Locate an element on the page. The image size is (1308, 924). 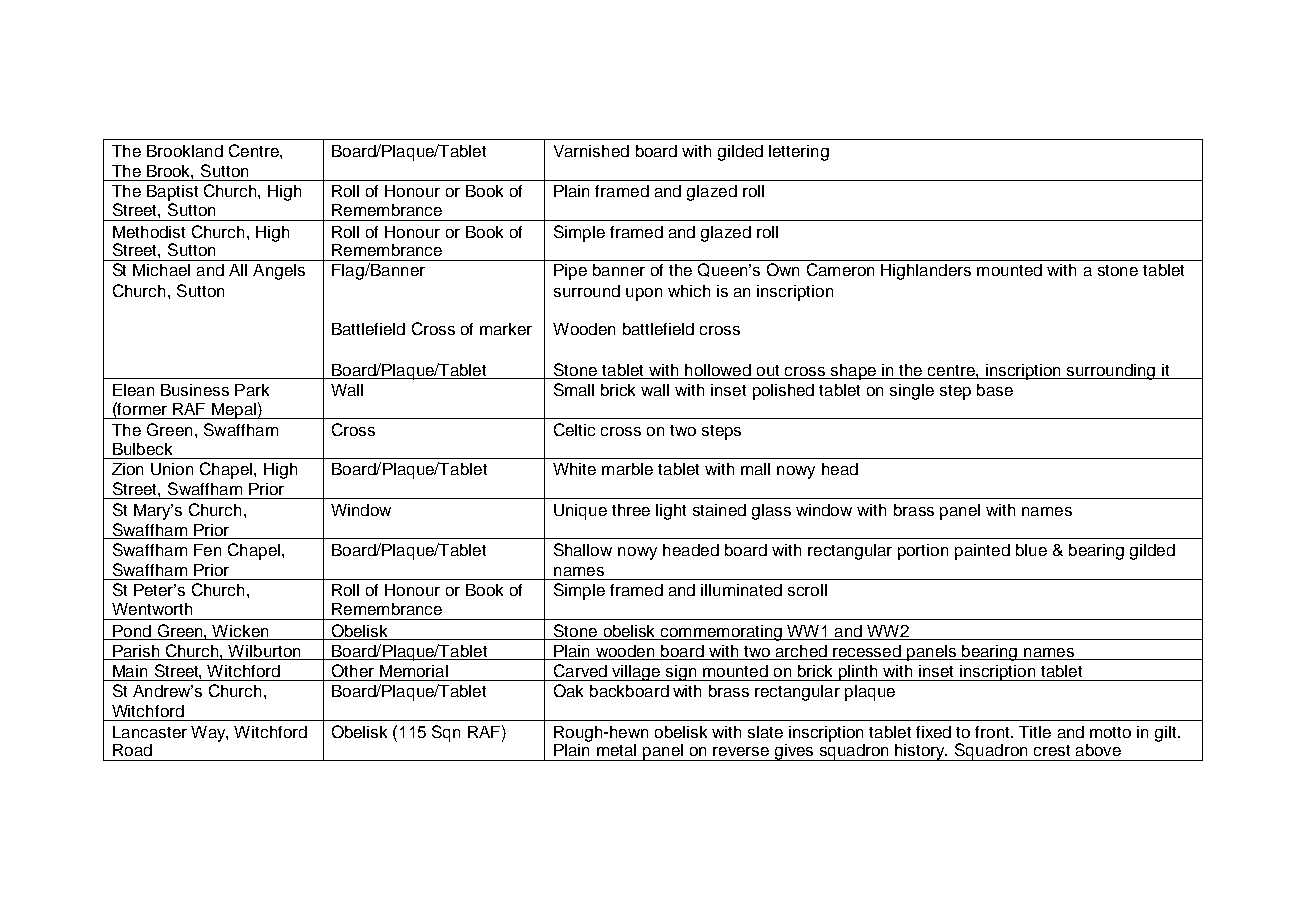
hollowed is located at coordinates (718, 371).
